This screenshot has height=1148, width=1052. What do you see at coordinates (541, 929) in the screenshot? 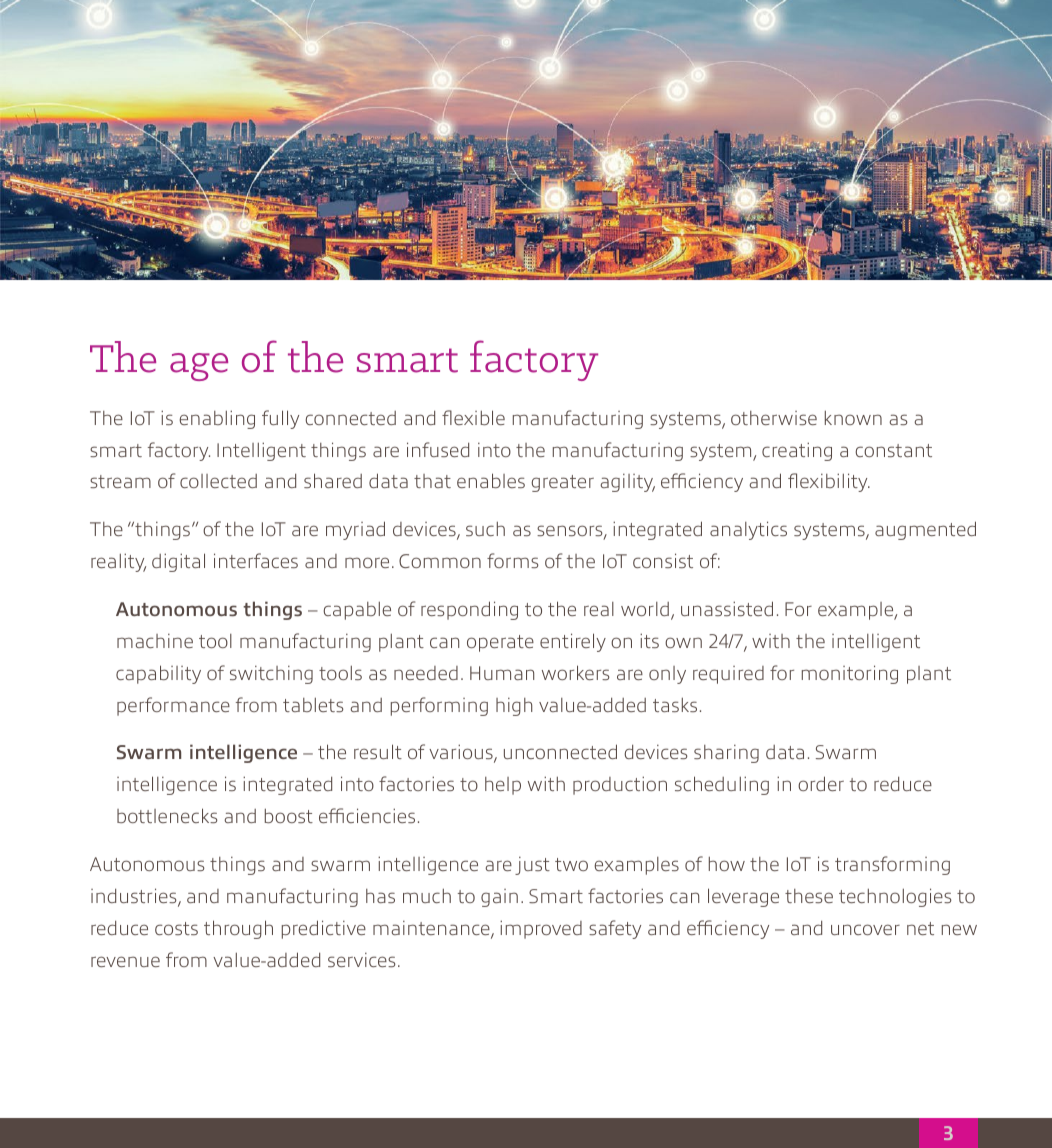
I see `improved` at bounding box center [541, 929].
